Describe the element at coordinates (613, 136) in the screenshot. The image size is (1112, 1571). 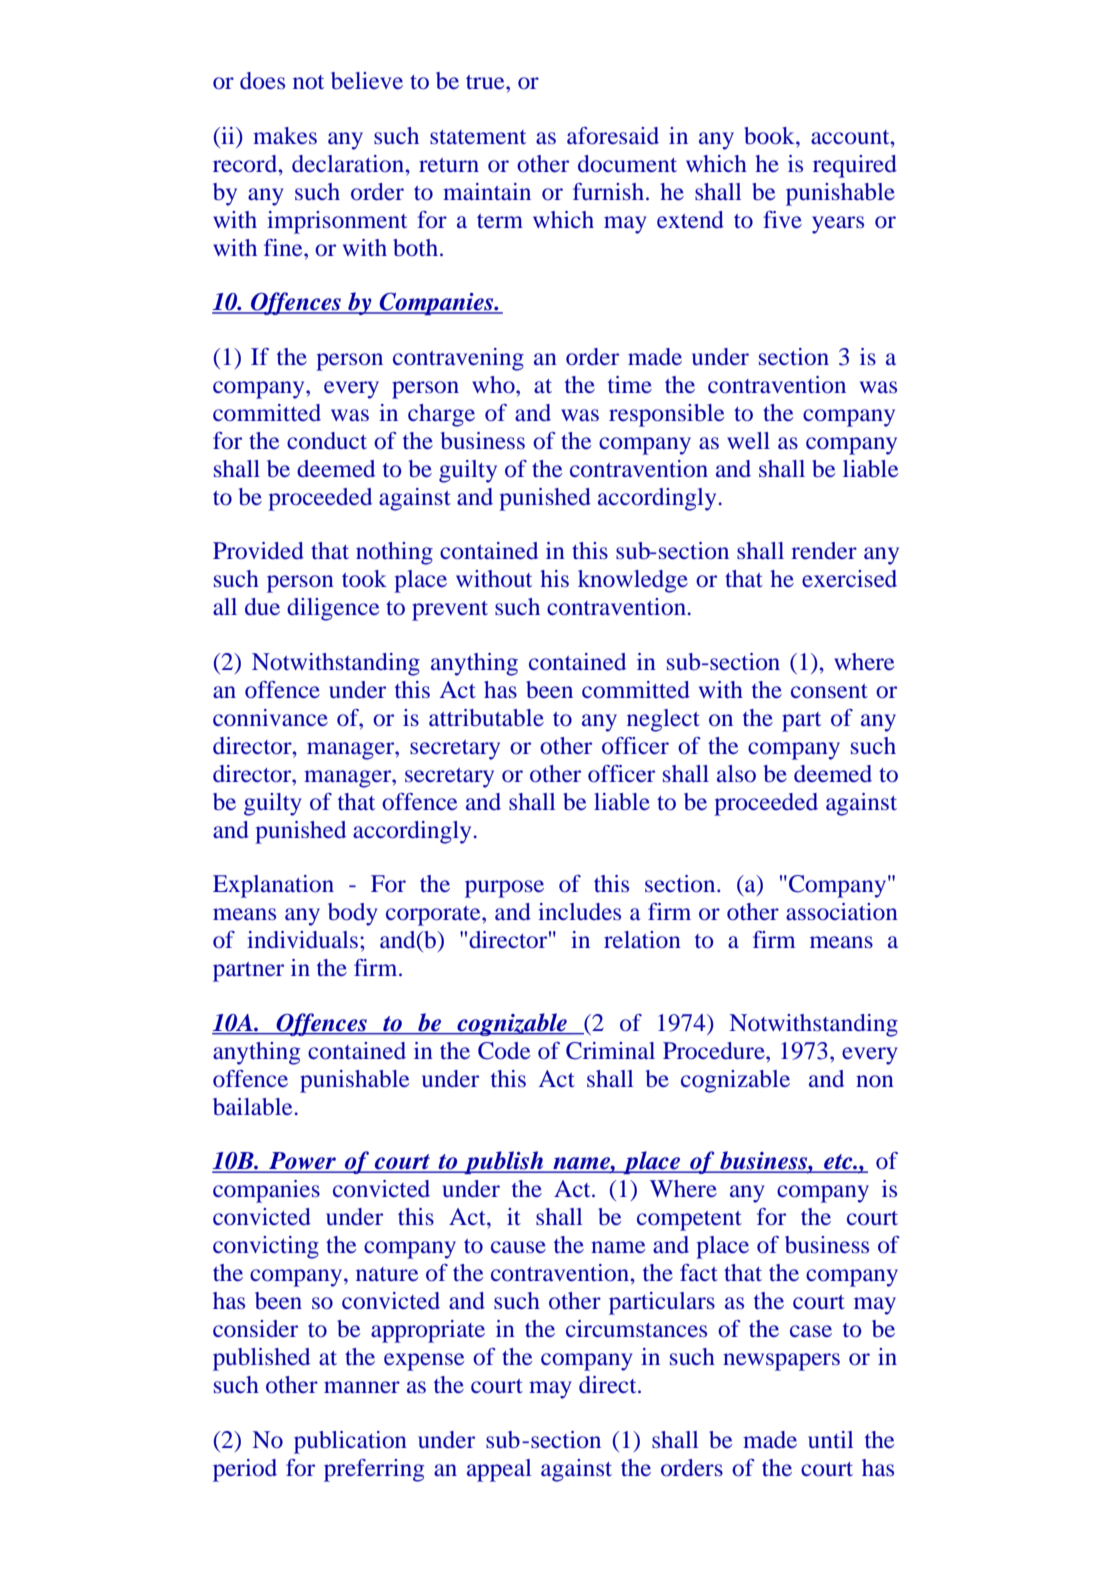
I see `aforesaid` at that location.
